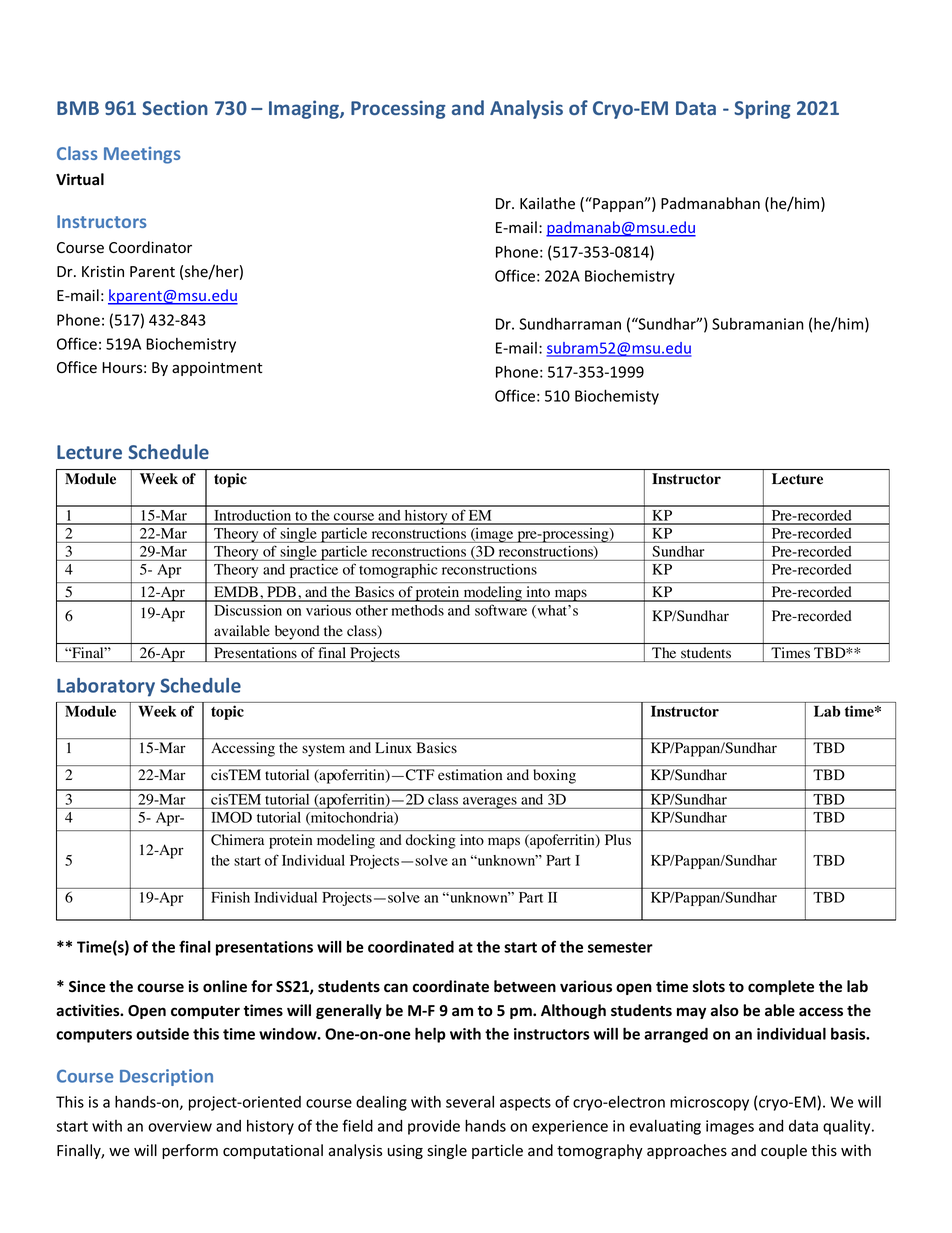 The width and height of the document is (952, 1233). Describe the element at coordinates (305, 109) in the document. I see `Imaging` at that location.
